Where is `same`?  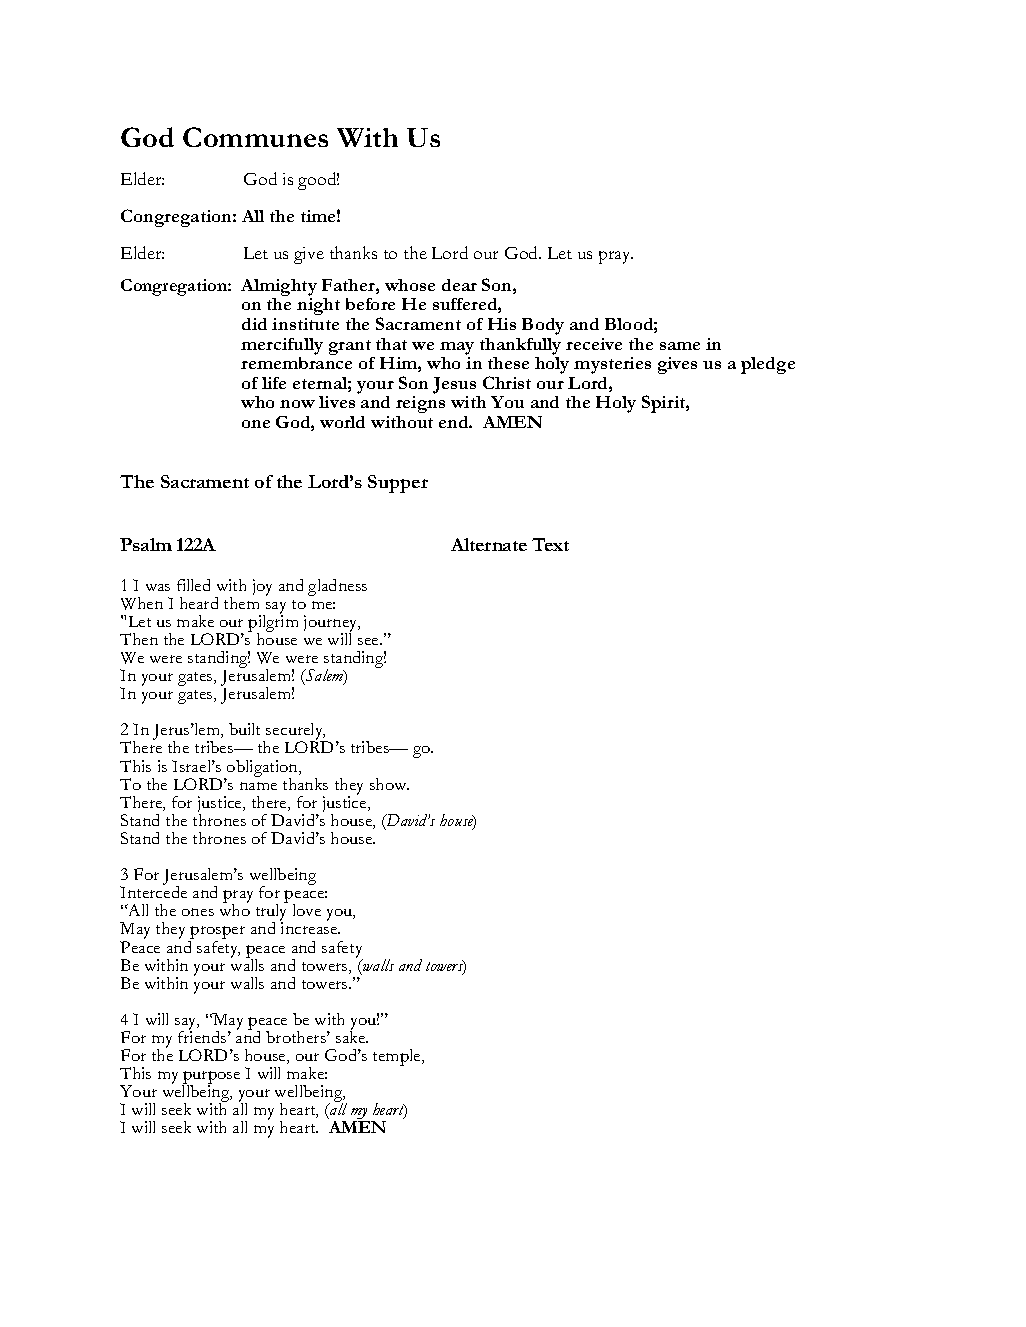
same is located at coordinates (680, 346).
